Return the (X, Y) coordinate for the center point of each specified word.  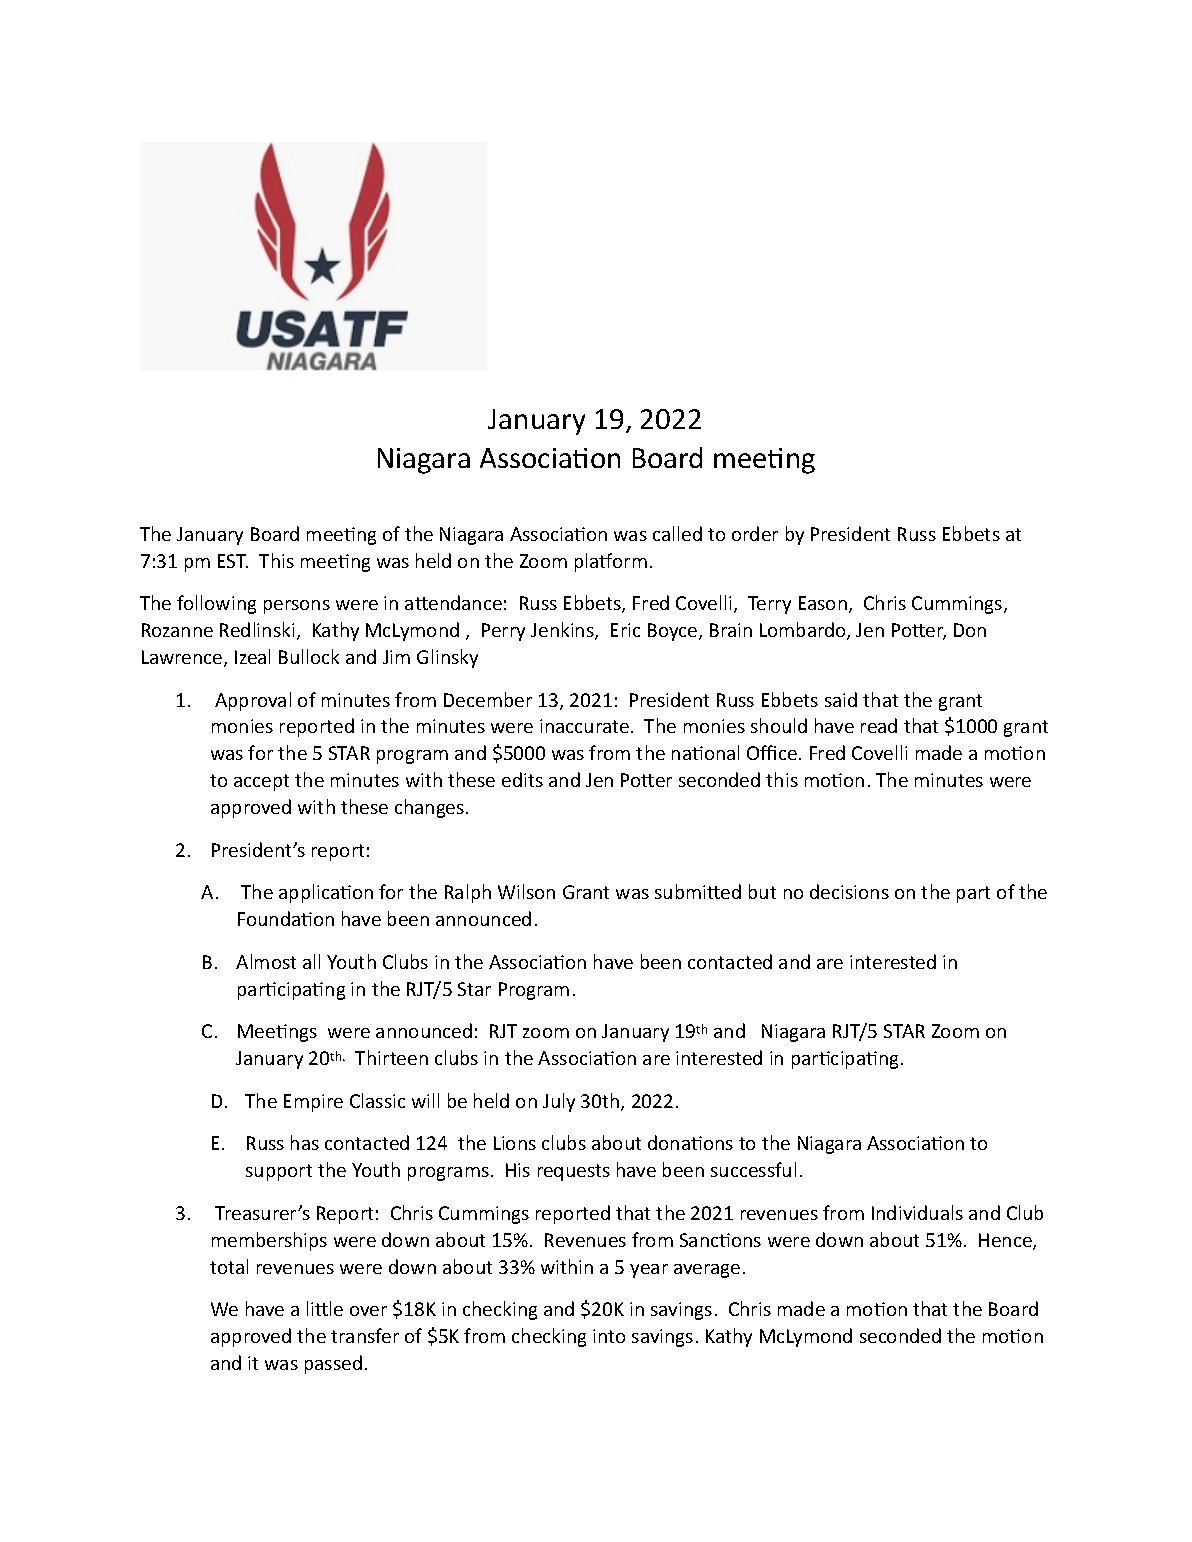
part (973, 894)
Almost (266, 961)
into (609, 1336)
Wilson (526, 891)
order (755, 533)
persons (297, 607)
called (677, 533)
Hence (1006, 1241)
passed (333, 1364)
